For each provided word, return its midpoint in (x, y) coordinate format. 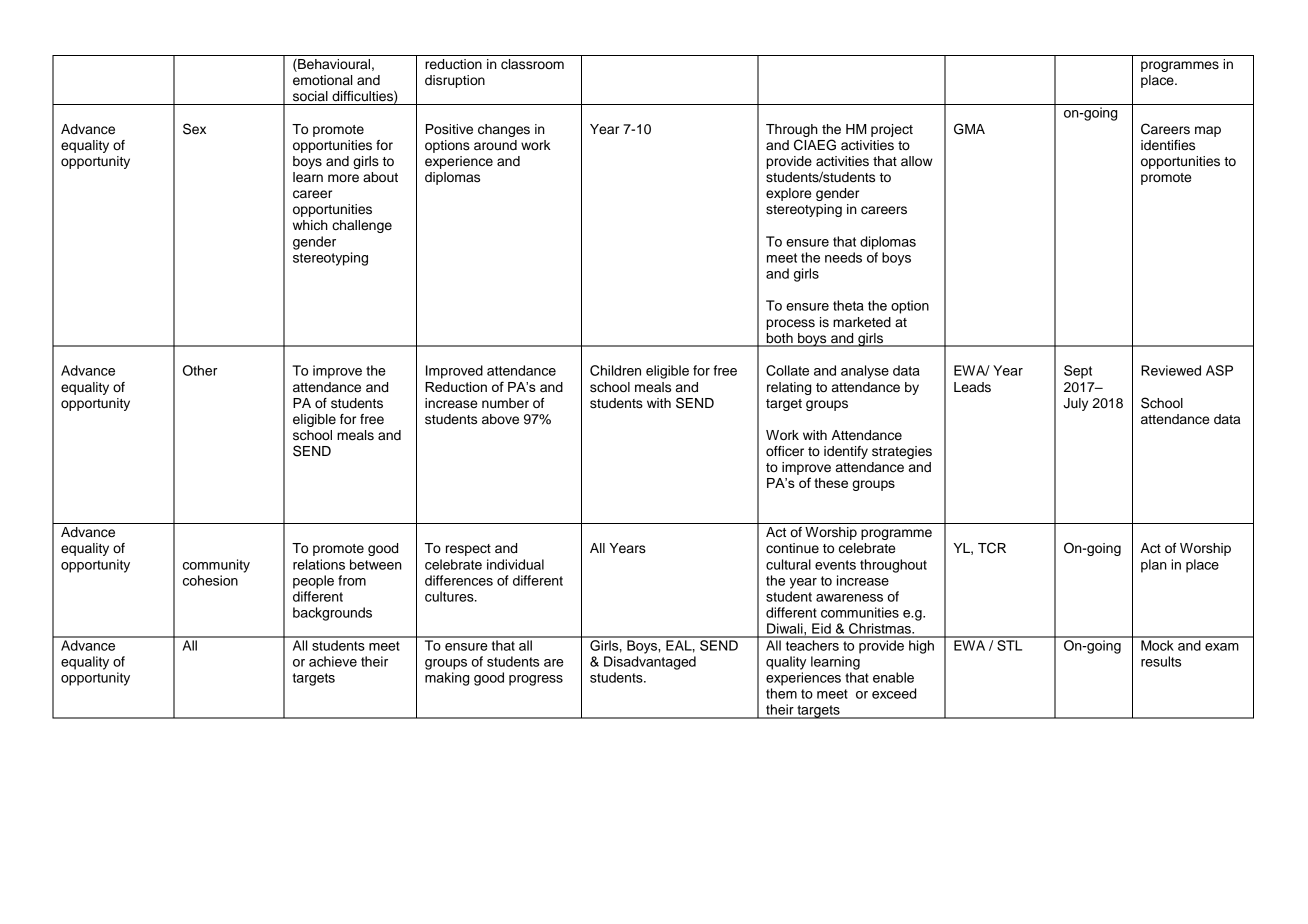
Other (200, 370)
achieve (333, 661)
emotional (322, 80)
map (1208, 131)
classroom (532, 64)
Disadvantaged (650, 663)
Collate (787, 370)
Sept (1078, 372)
